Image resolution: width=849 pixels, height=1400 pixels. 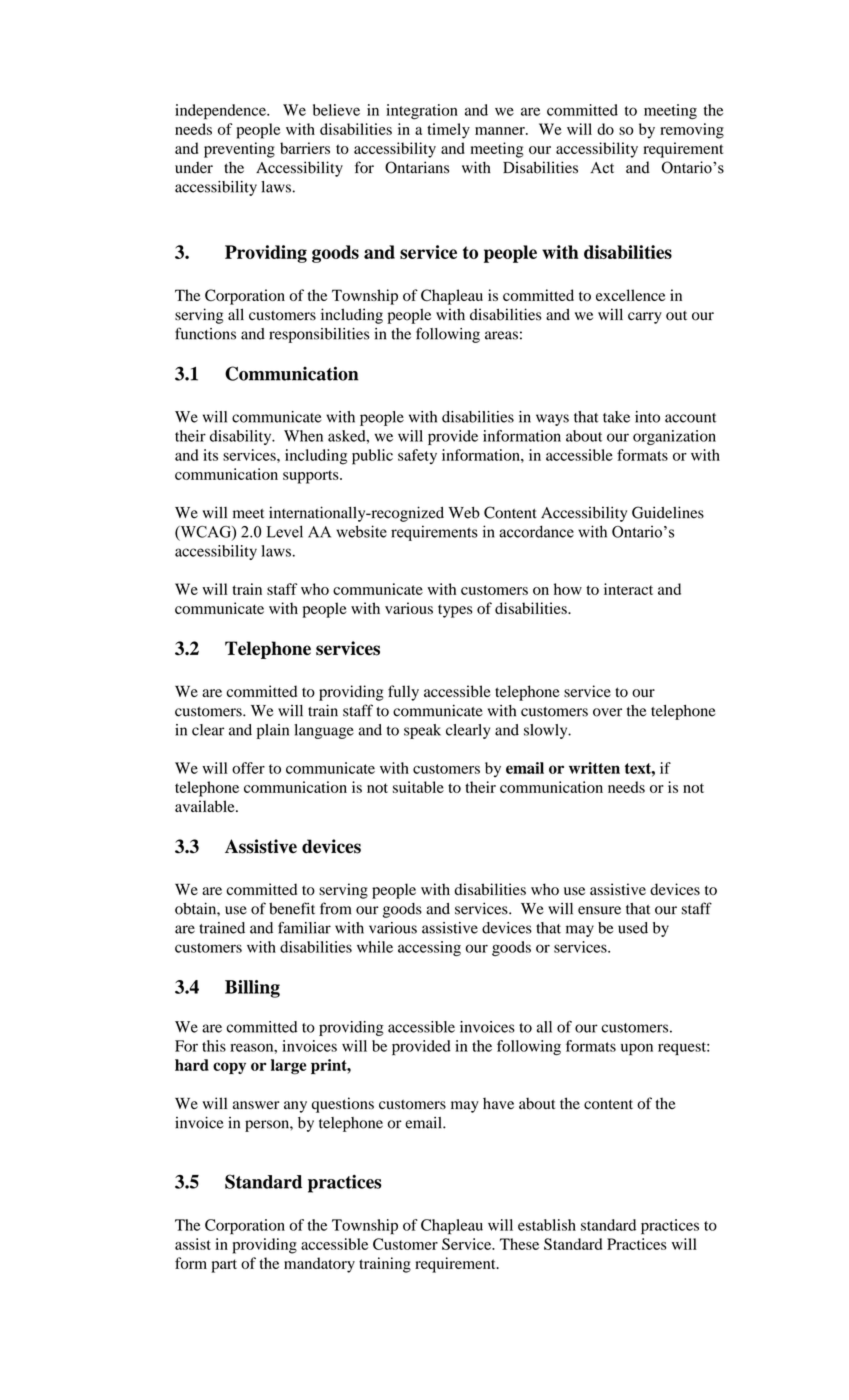 I want to click on timely, so click(x=448, y=131).
